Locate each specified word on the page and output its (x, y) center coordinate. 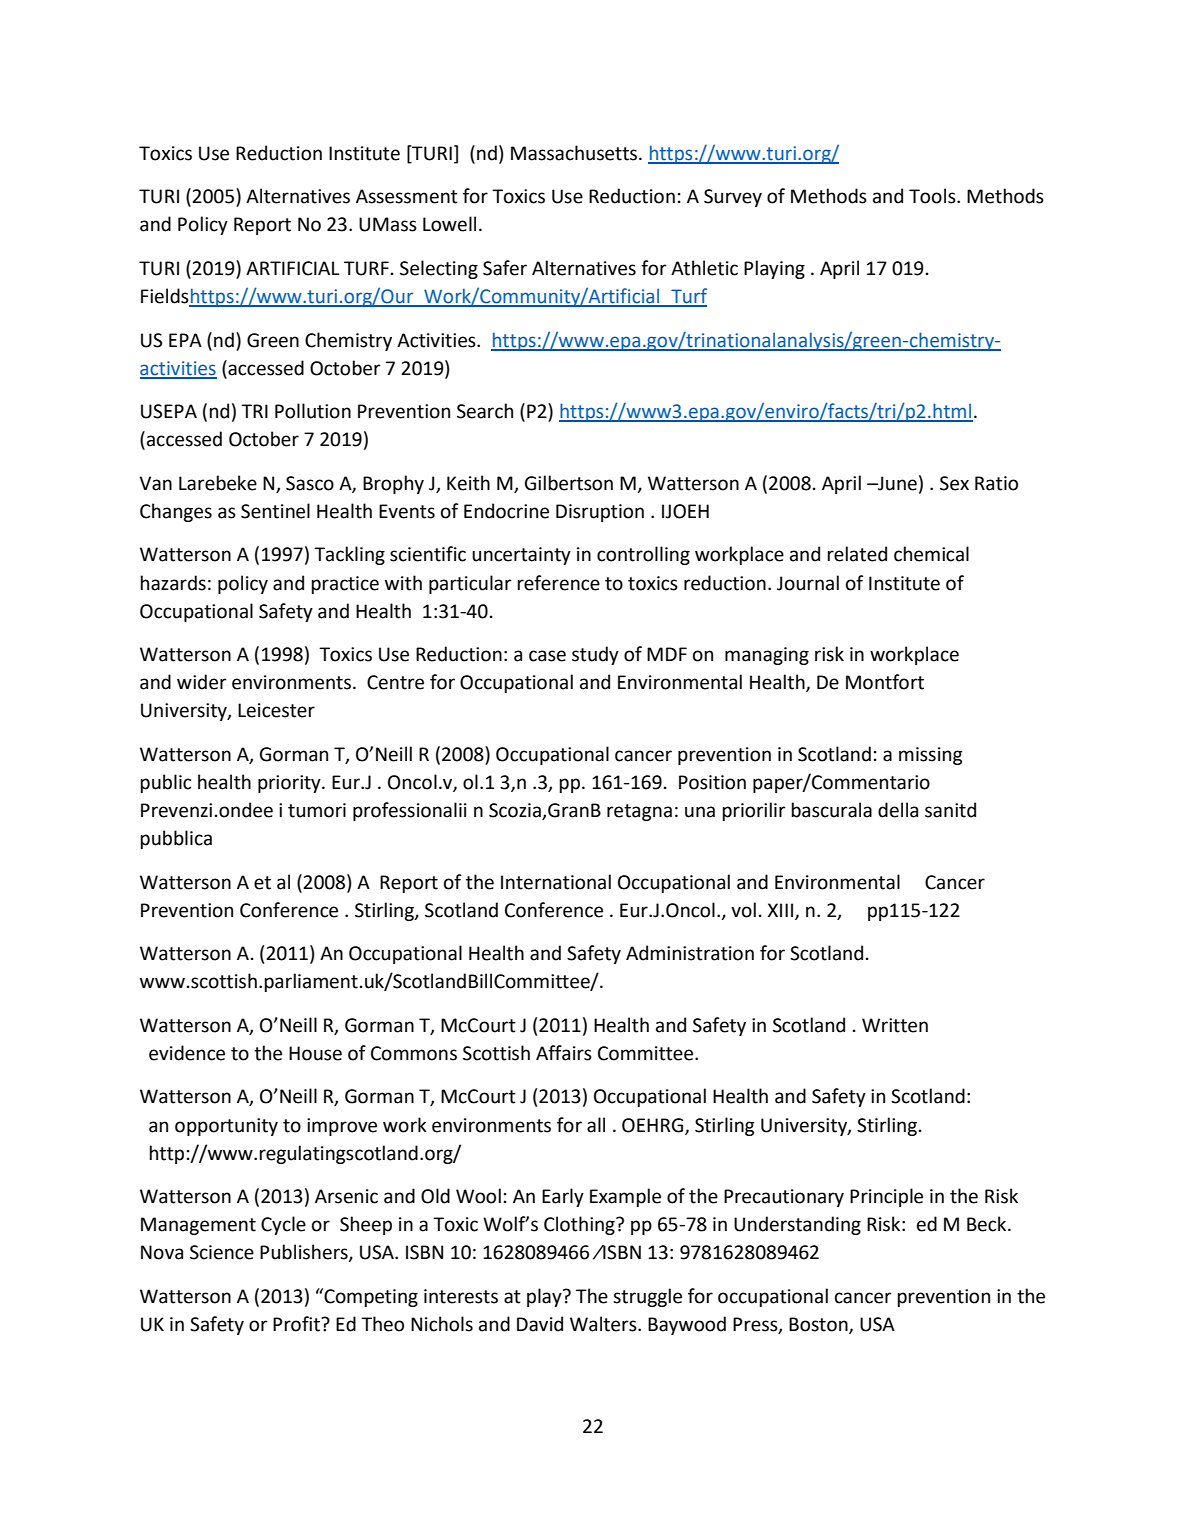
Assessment (407, 196)
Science (222, 1252)
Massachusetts (575, 153)
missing (931, 756)
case (547, 656)
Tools (933, 196)
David (540, 1324)
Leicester (276, 710)
